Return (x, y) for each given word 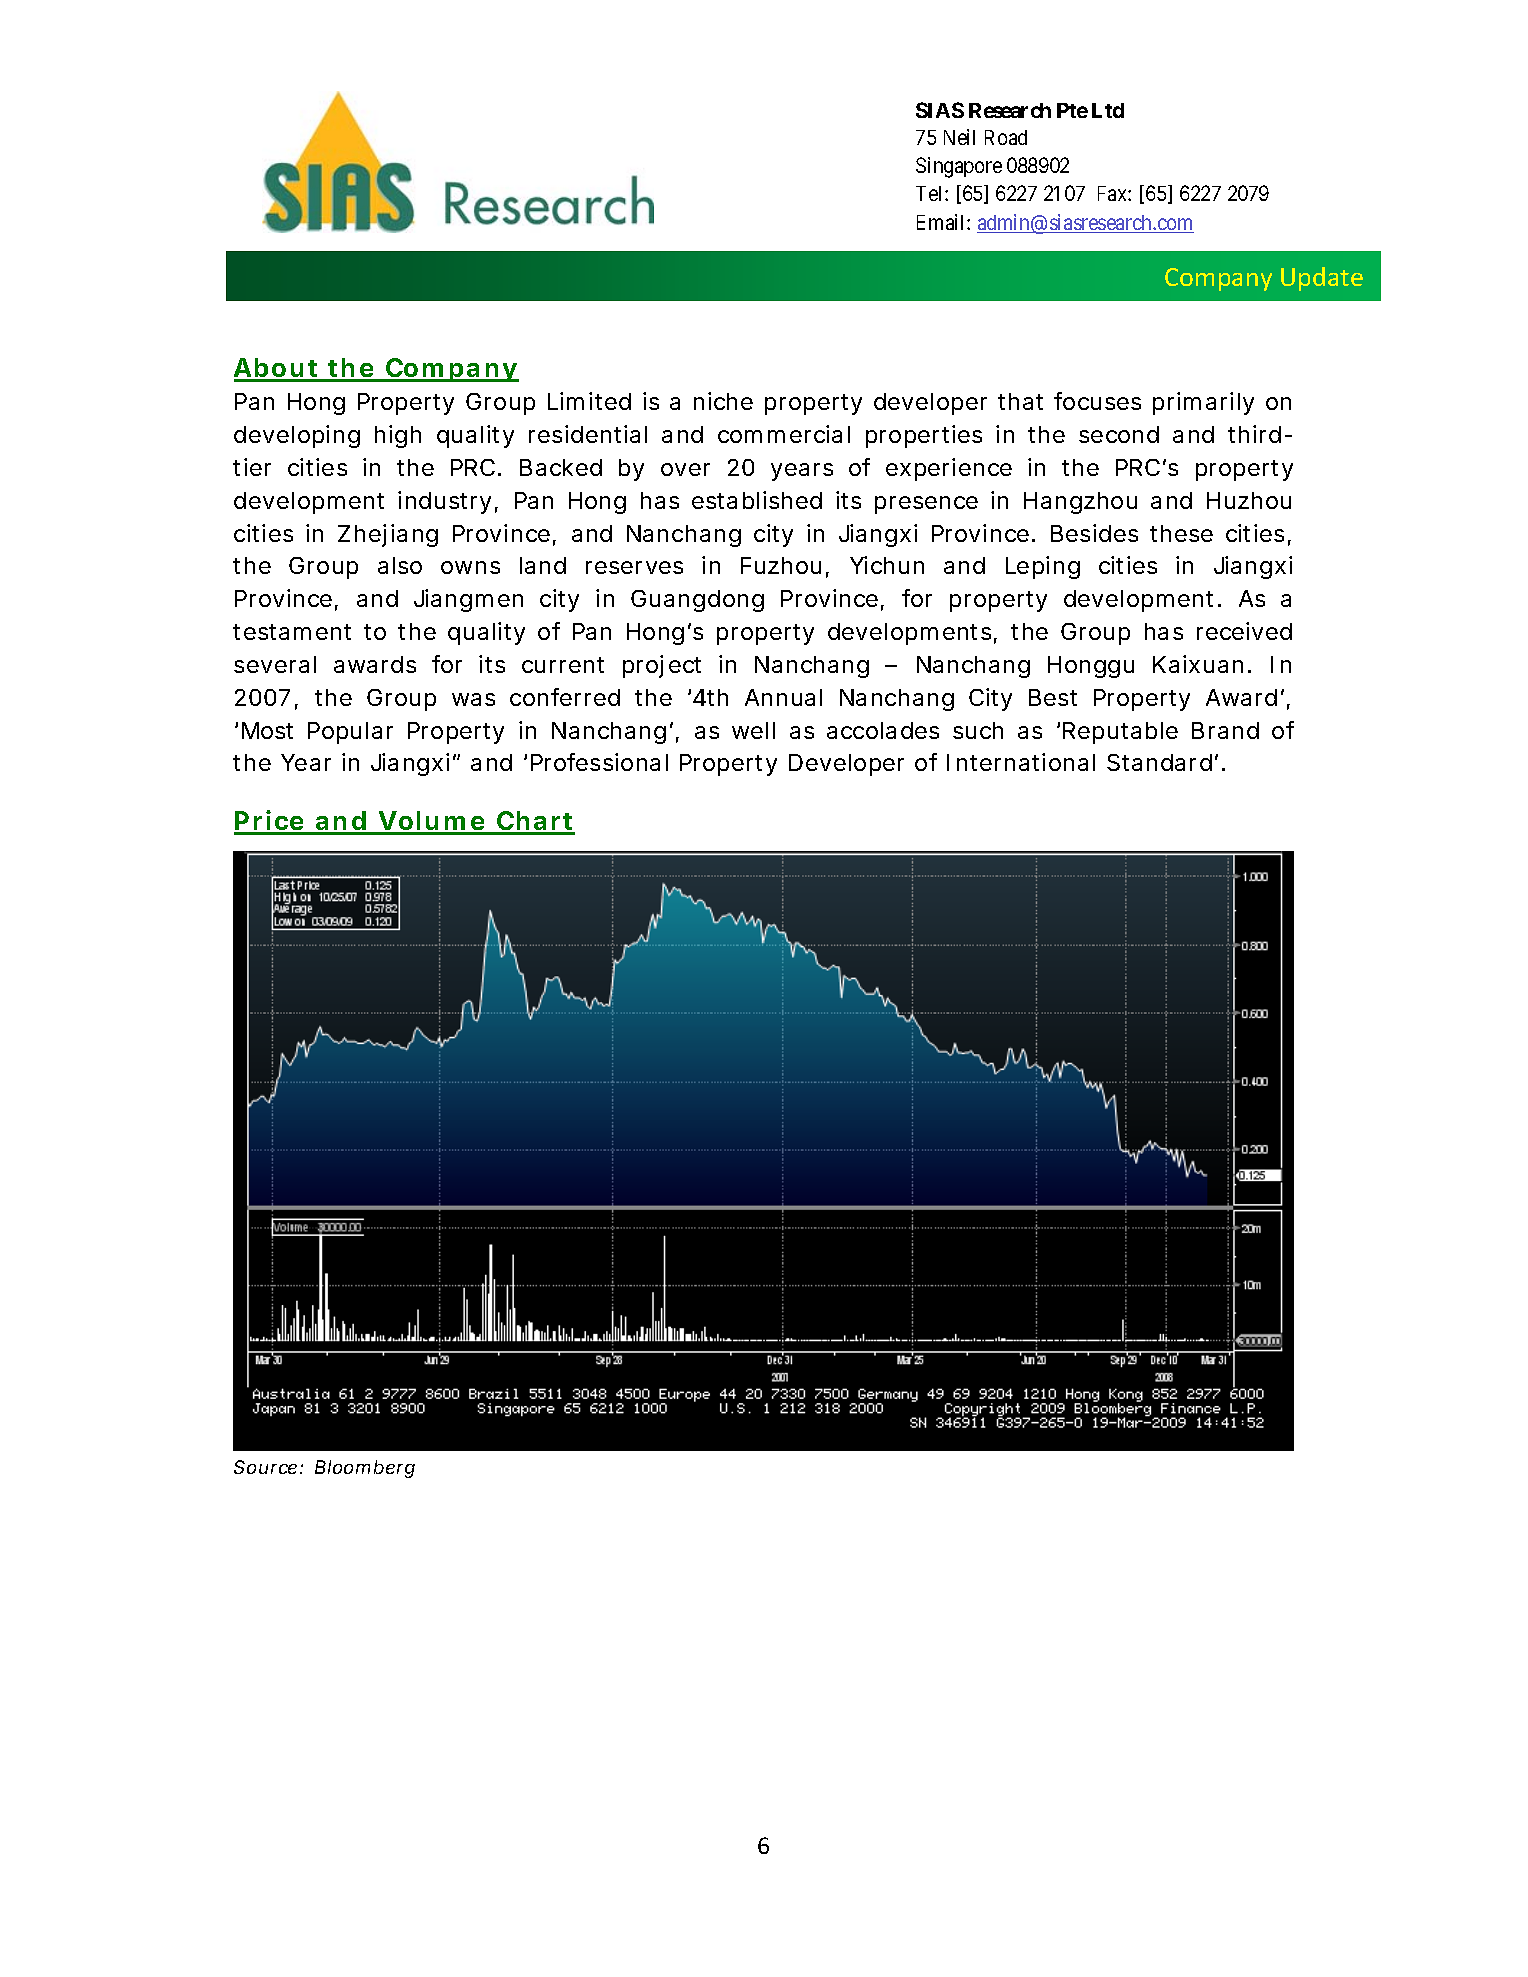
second (1119, 434)
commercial (784, 434)
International (1021, 762)
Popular (350, 733)
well (753, 730)
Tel (931, 193)
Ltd (1108, 110)
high (398, 436)
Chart (535, 822)
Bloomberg (365, 1469)
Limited (589, 401)
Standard (1159, 762)
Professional (599, 762)
